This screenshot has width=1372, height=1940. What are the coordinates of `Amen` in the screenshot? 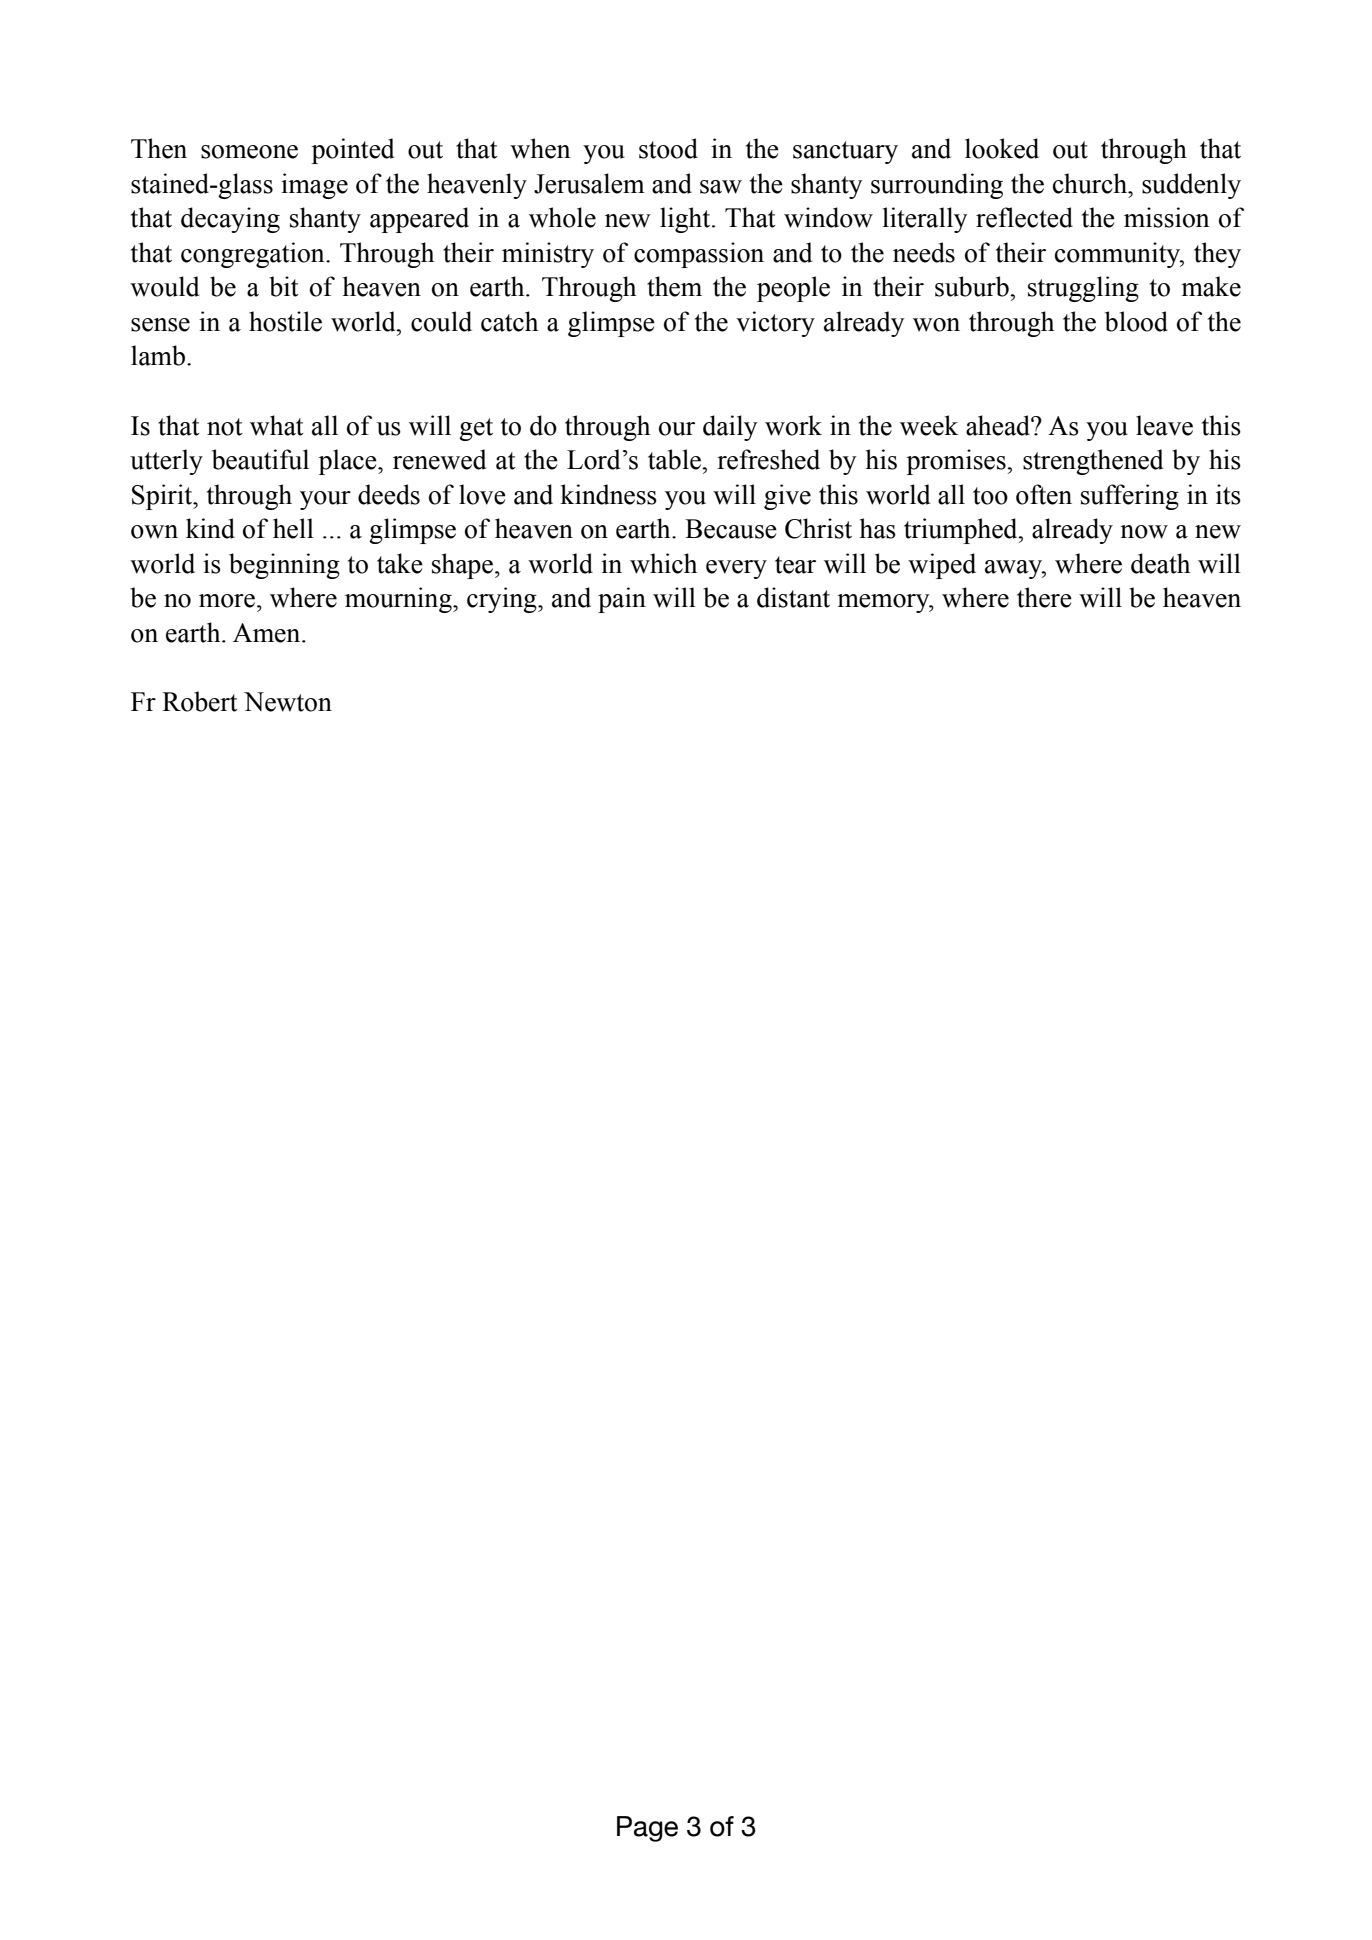 It's located at (268, 633).
